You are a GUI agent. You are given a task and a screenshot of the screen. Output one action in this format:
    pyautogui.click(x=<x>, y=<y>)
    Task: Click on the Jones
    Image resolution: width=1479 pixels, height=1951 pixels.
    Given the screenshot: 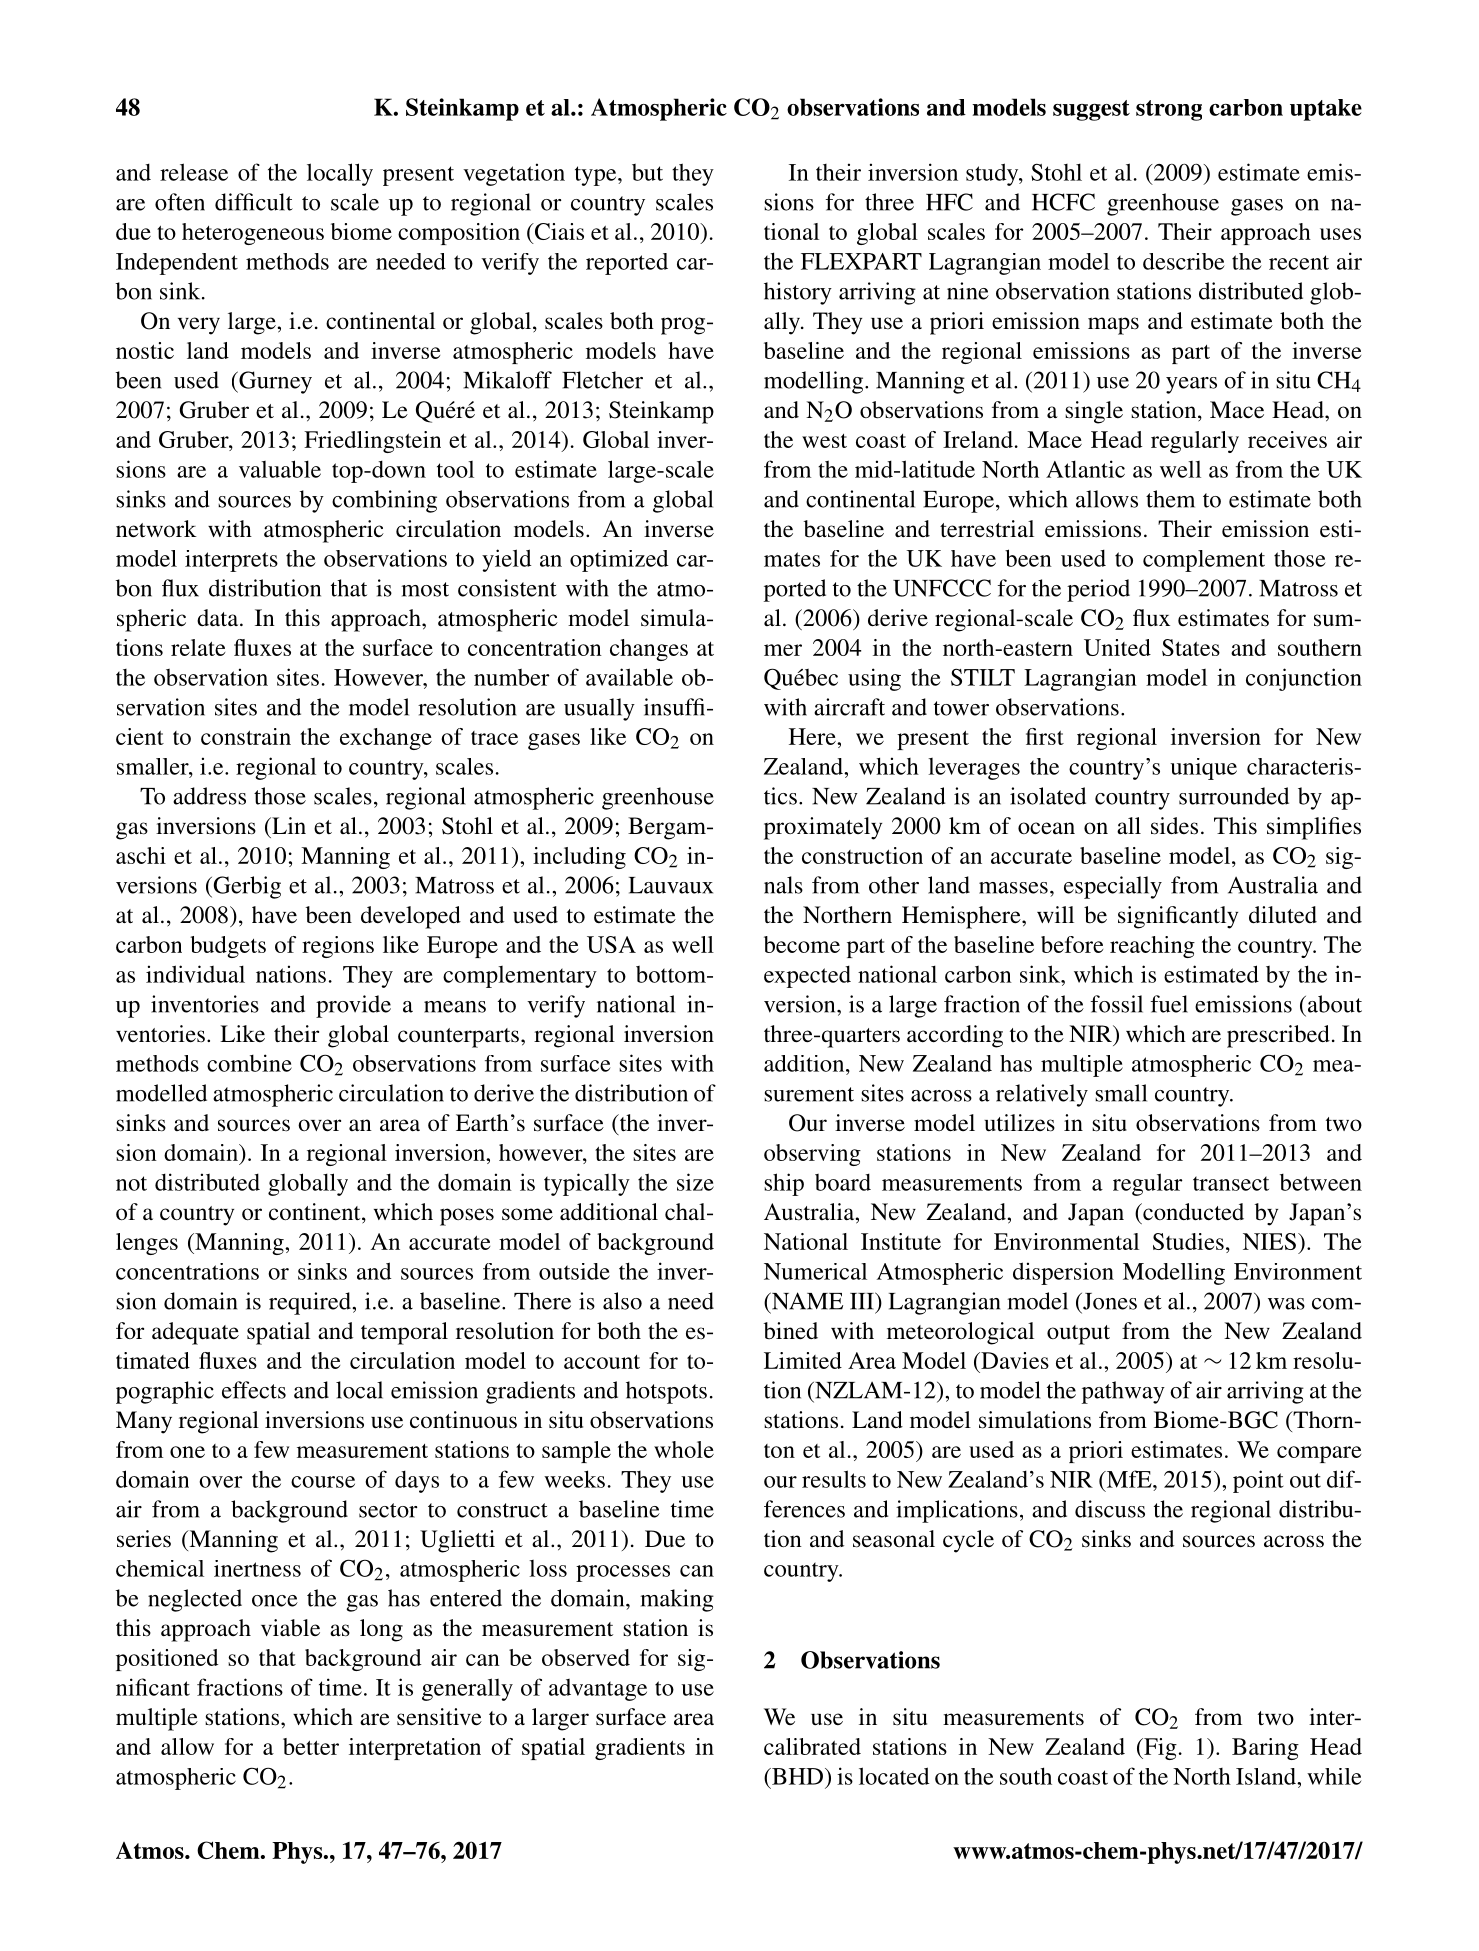 What is the action you would take?
    pyautogui.click(x=1109, y=1301)
